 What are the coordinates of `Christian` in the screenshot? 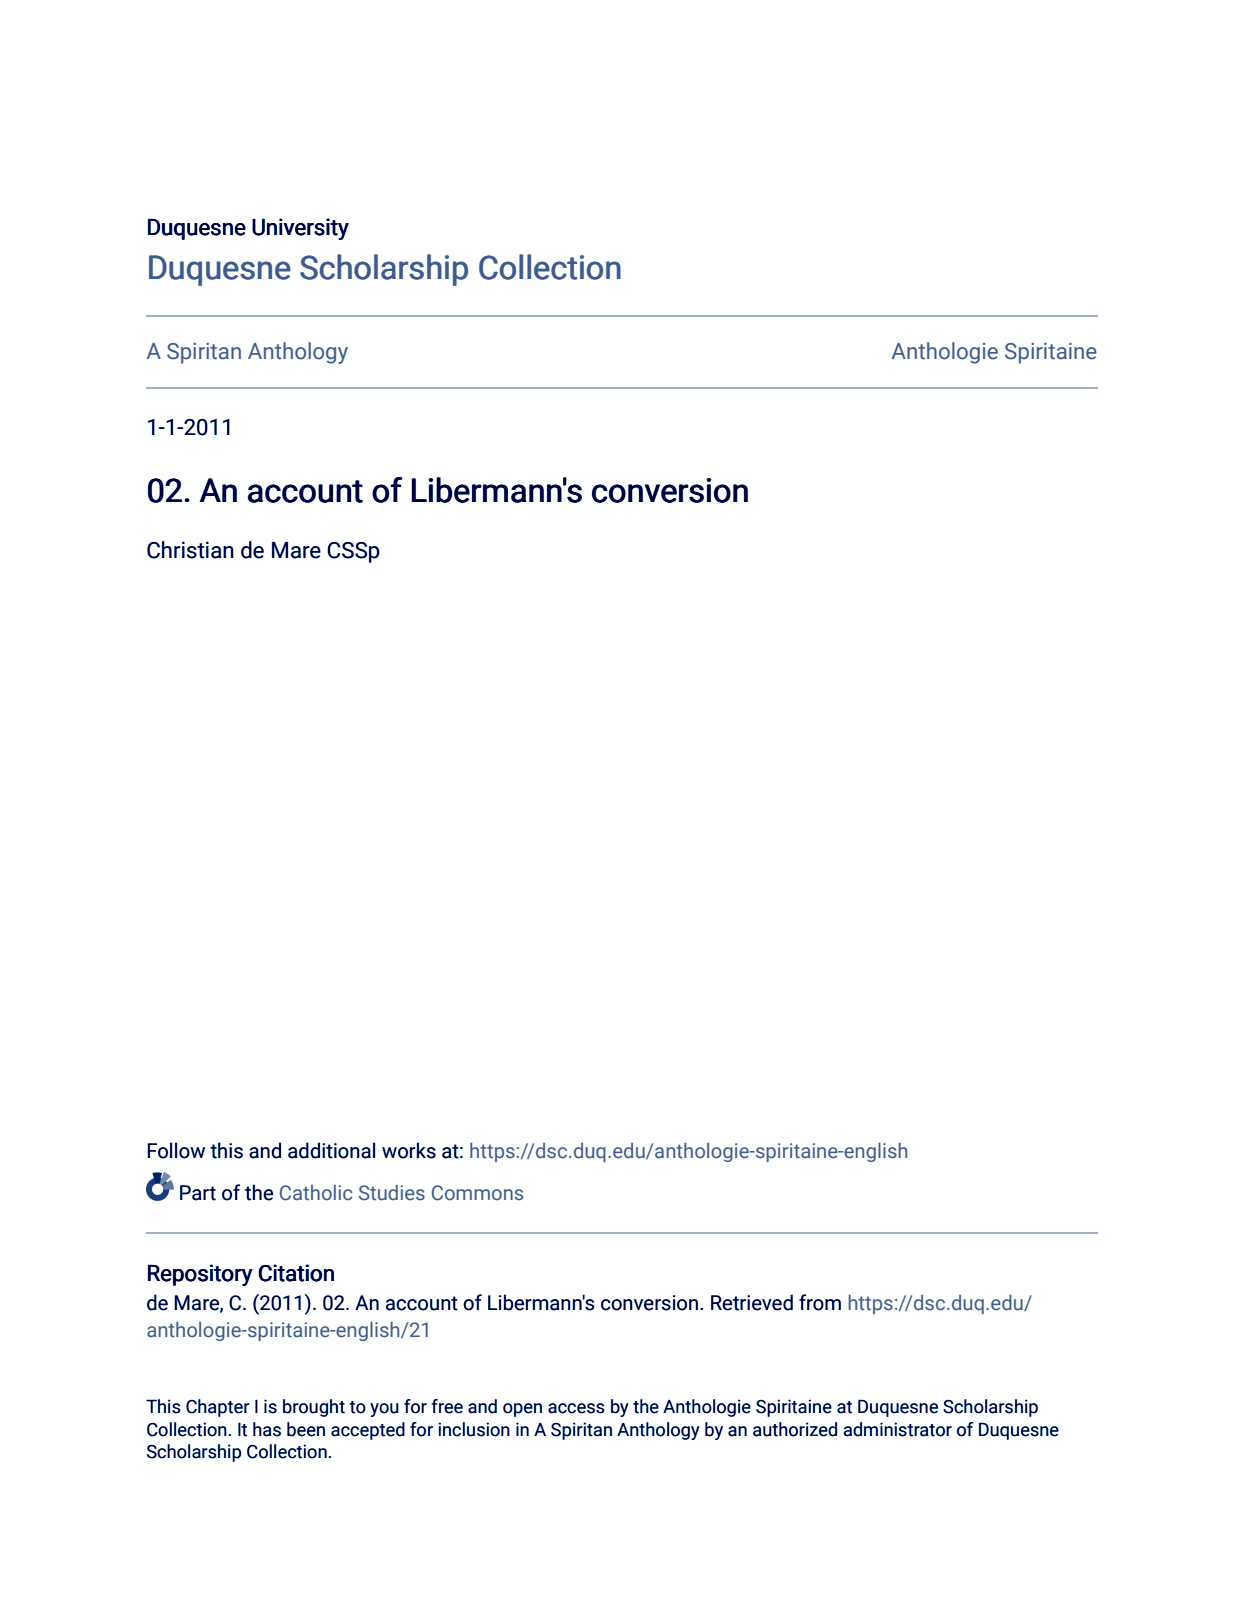 It's located at (190, 550).
